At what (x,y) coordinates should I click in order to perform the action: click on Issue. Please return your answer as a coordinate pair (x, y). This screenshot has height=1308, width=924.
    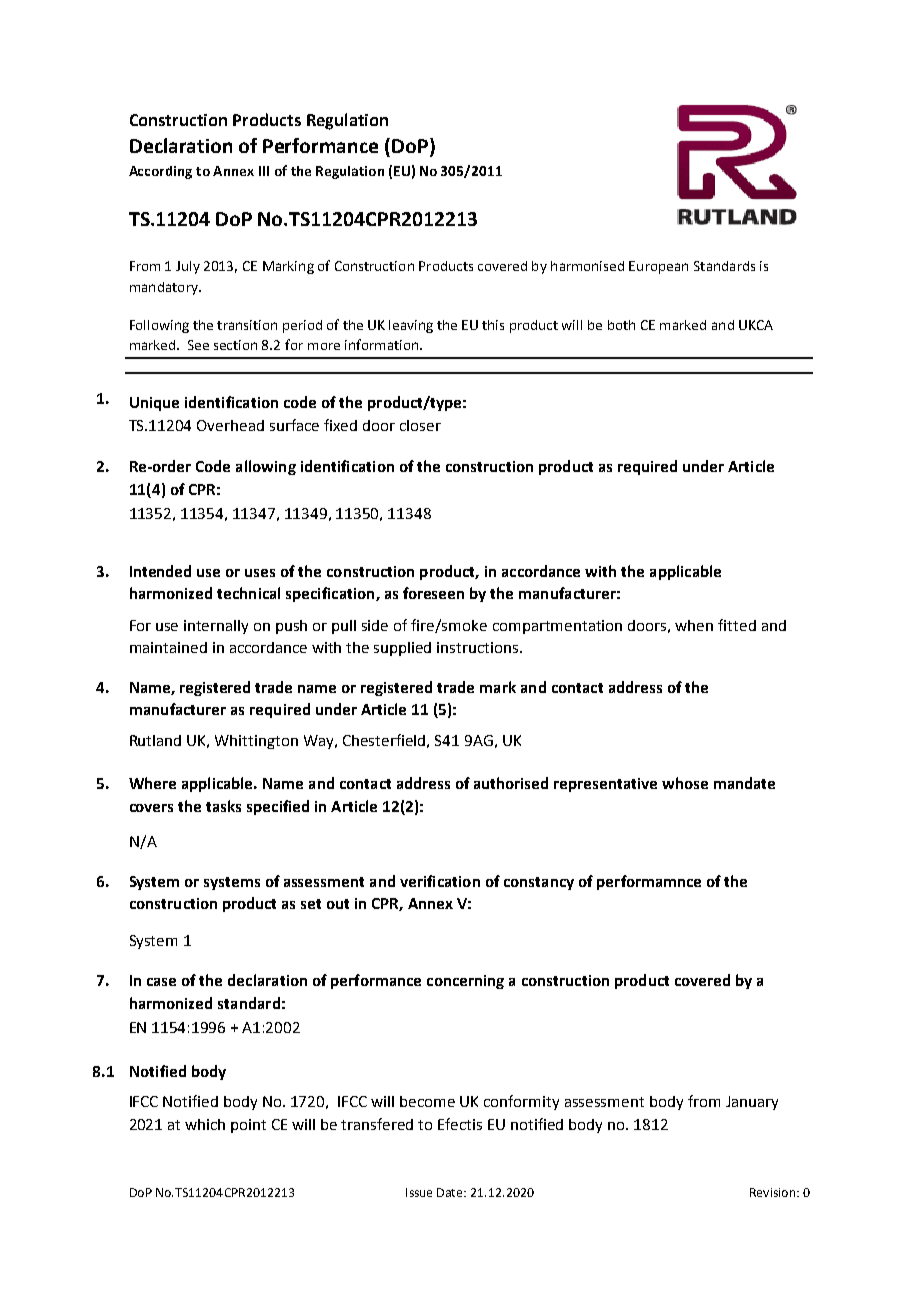
    Looking at the image, I should click on (419, 1192).
